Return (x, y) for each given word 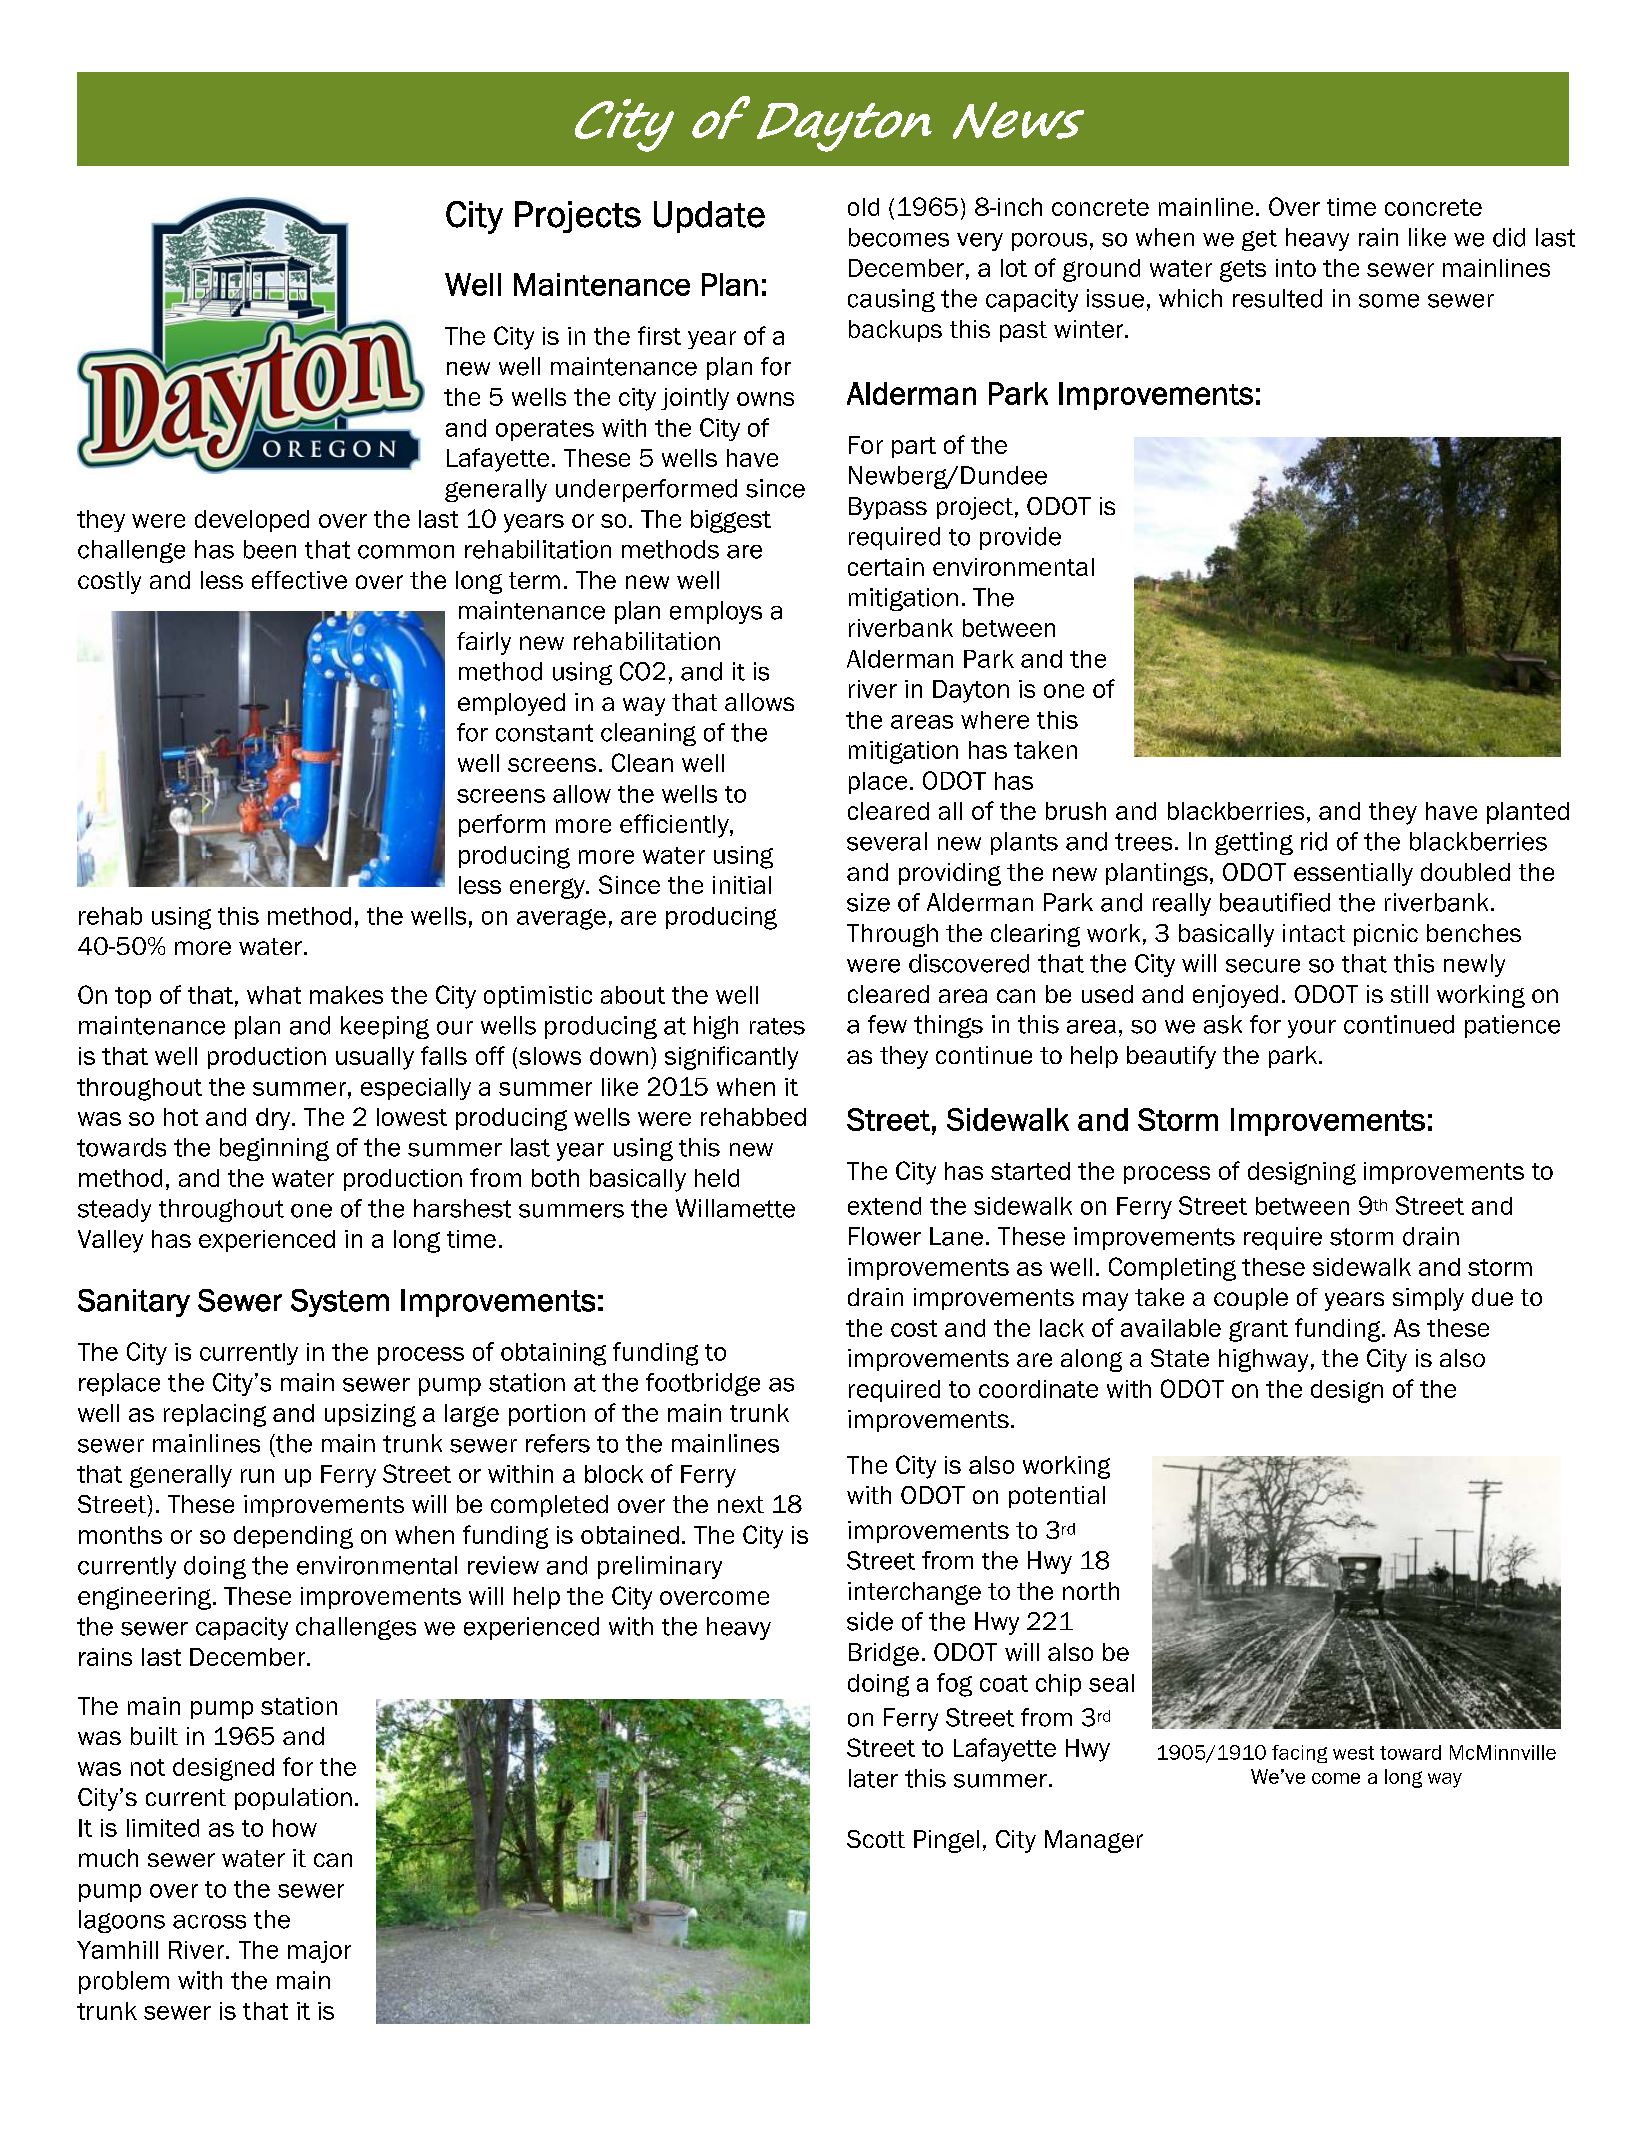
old (863, 207)
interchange (914, 1593)
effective (299, 580)
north (1091, 1591)
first (659, 335)
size (868, 902)
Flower (885, 1236)
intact (1314, 933)
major (319, 1952)
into (1296, 268)
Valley (110, 1241)
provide (1020, 538)
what (274, 995)
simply (1428, 1299)
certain (886, 567)
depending (293, 1537)
